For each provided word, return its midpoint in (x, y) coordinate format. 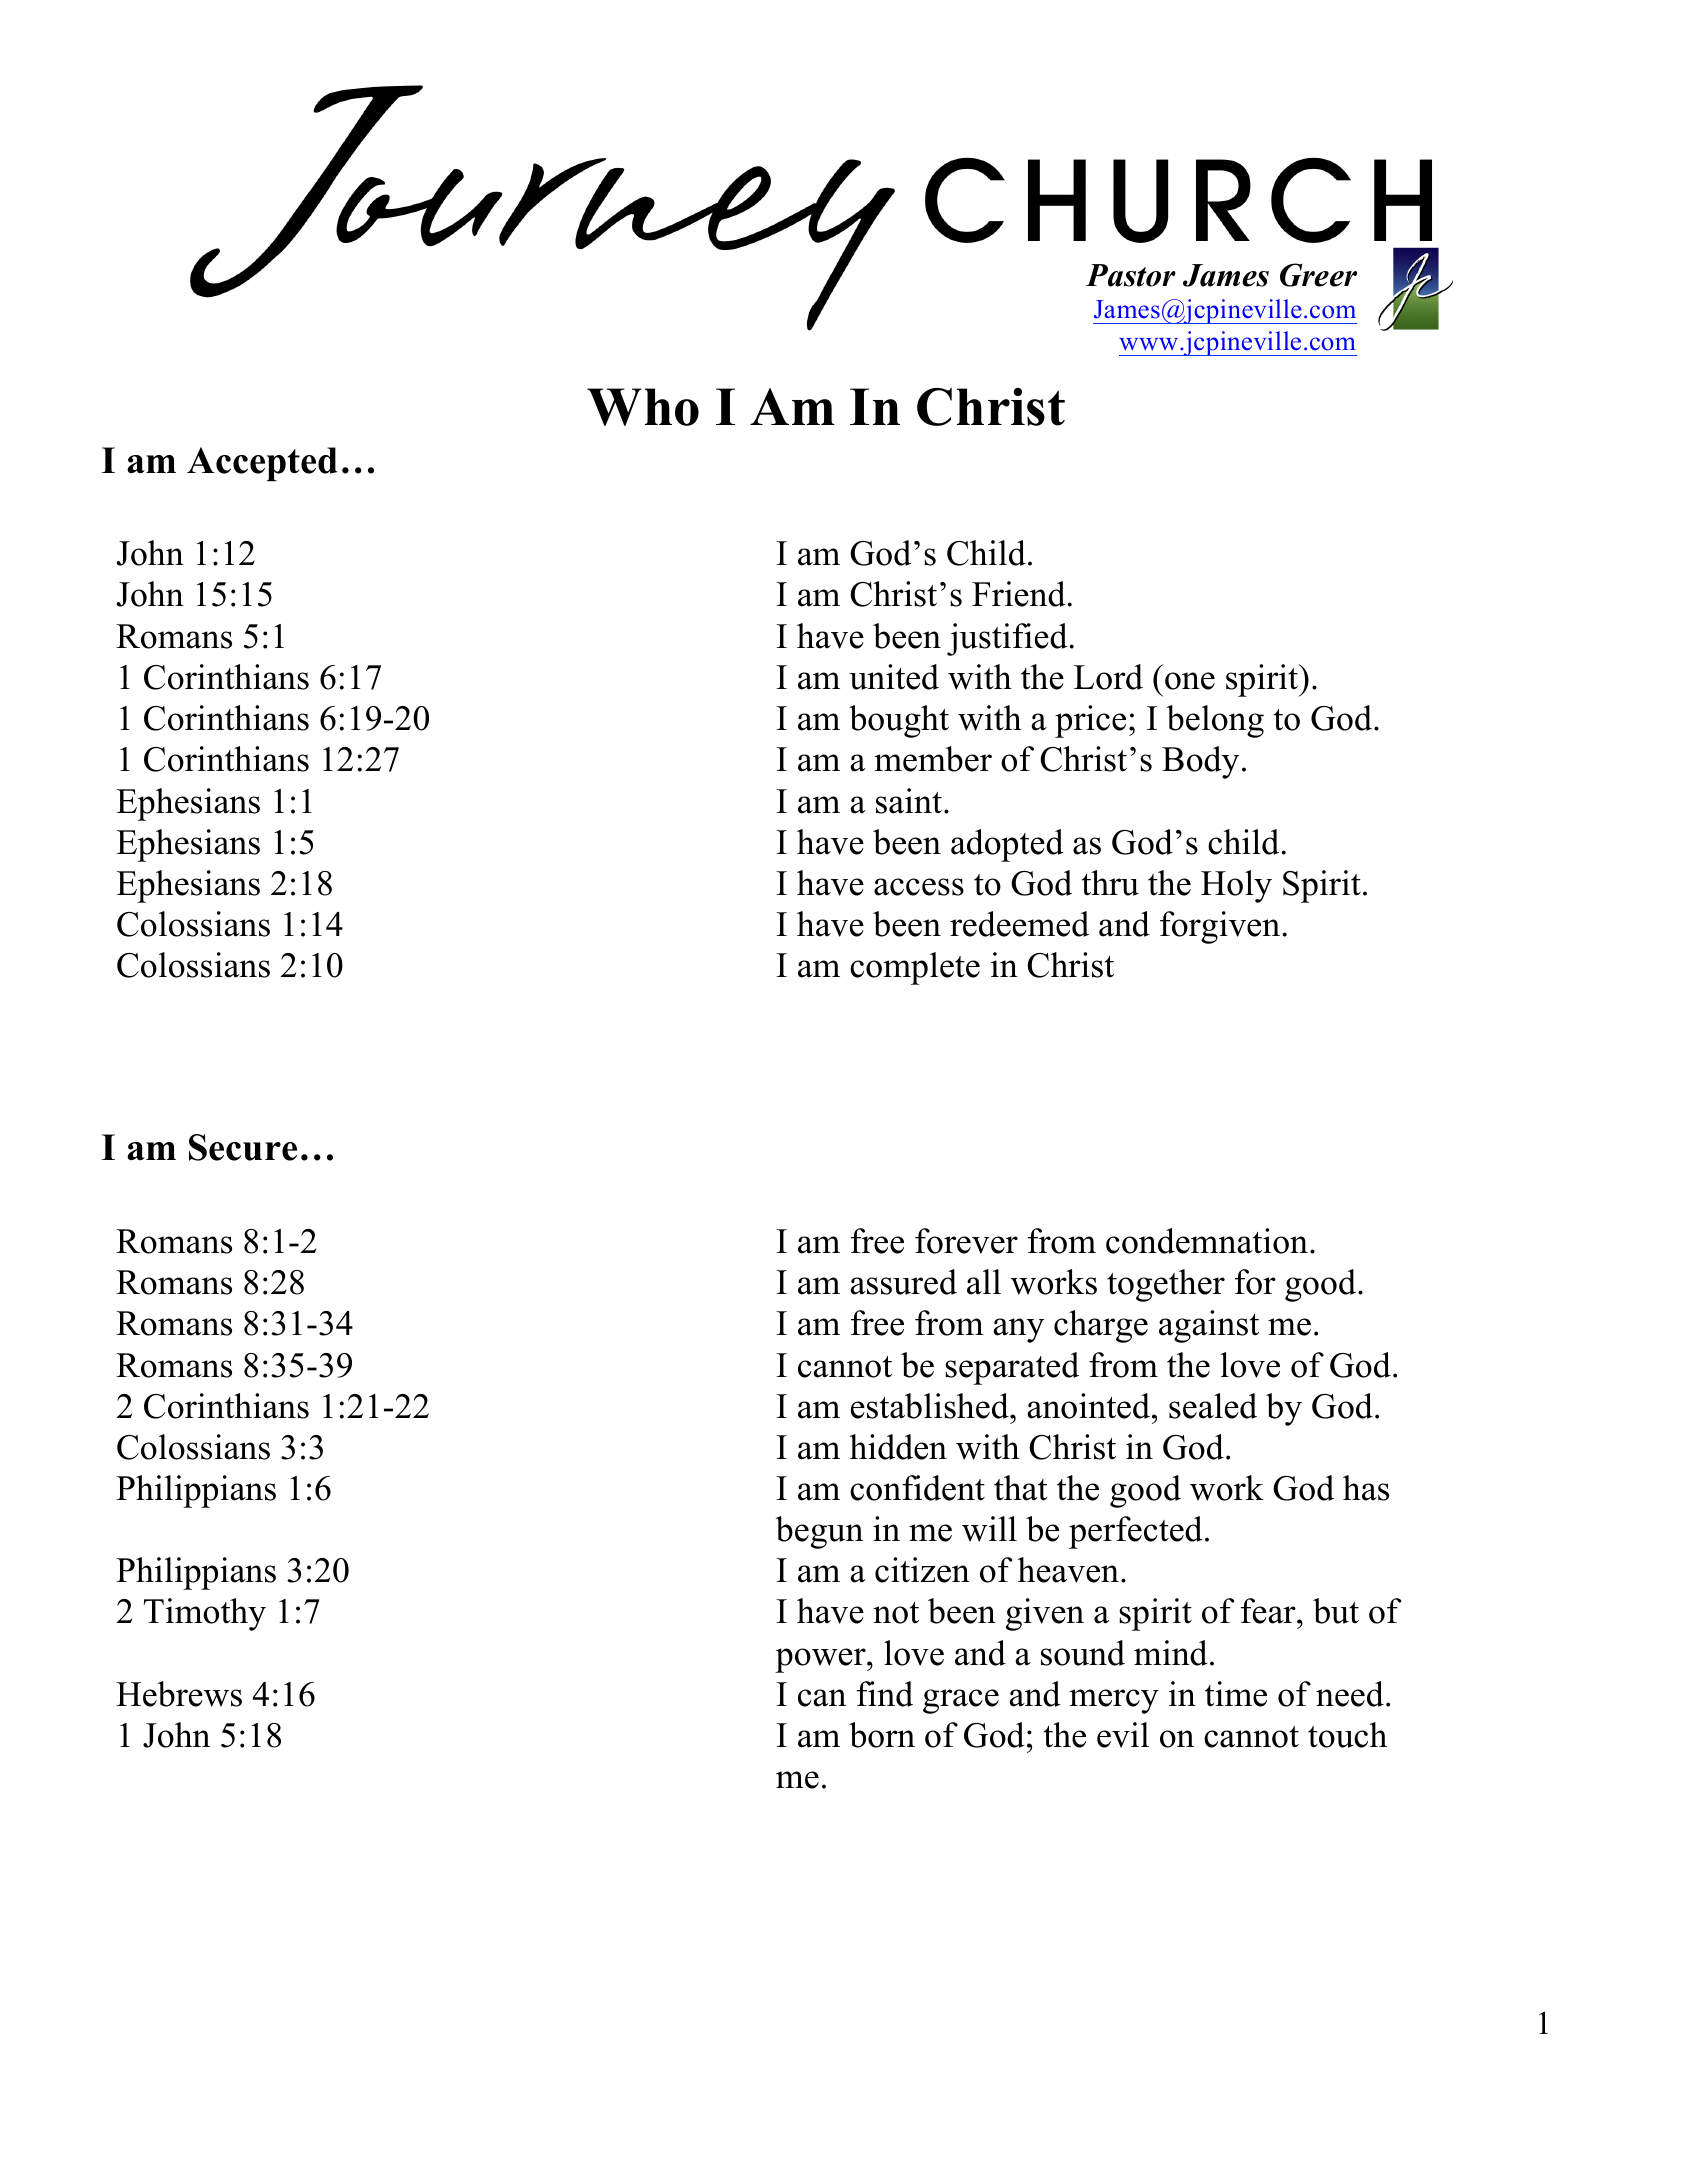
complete (915, 968)
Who (643, 407)
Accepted (262, 464)
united (894, 677)
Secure (243, 1147)
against (1209, 1326)
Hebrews (179, 1694)
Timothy (205, 1614)
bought (899, 721)
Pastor (1131, 275)
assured (903, 1282)
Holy (1236, 886)
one (1190, 681)
